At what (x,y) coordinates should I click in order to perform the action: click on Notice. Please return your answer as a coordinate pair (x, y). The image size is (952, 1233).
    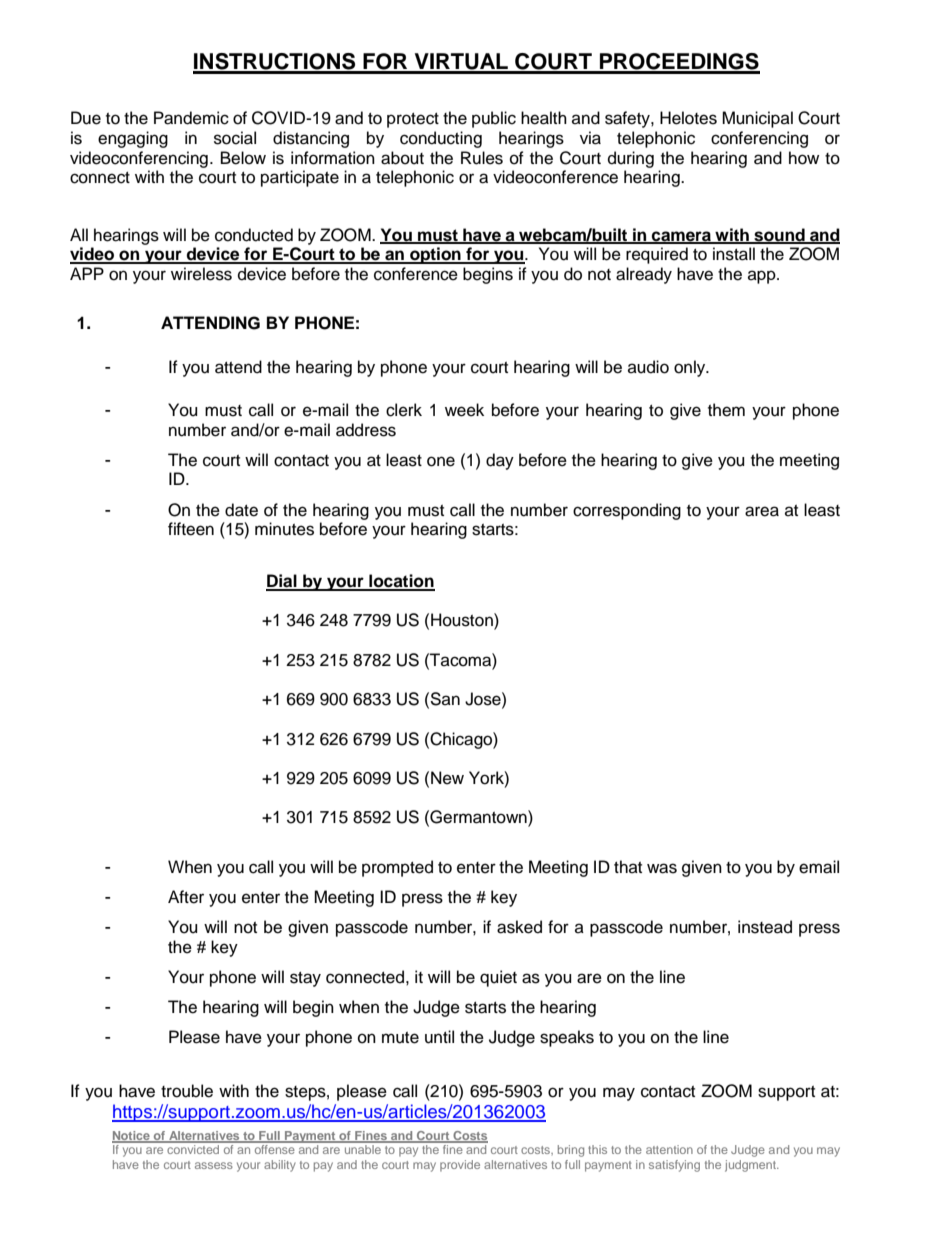
    Looking at the image, I should click on (132, 1137).
